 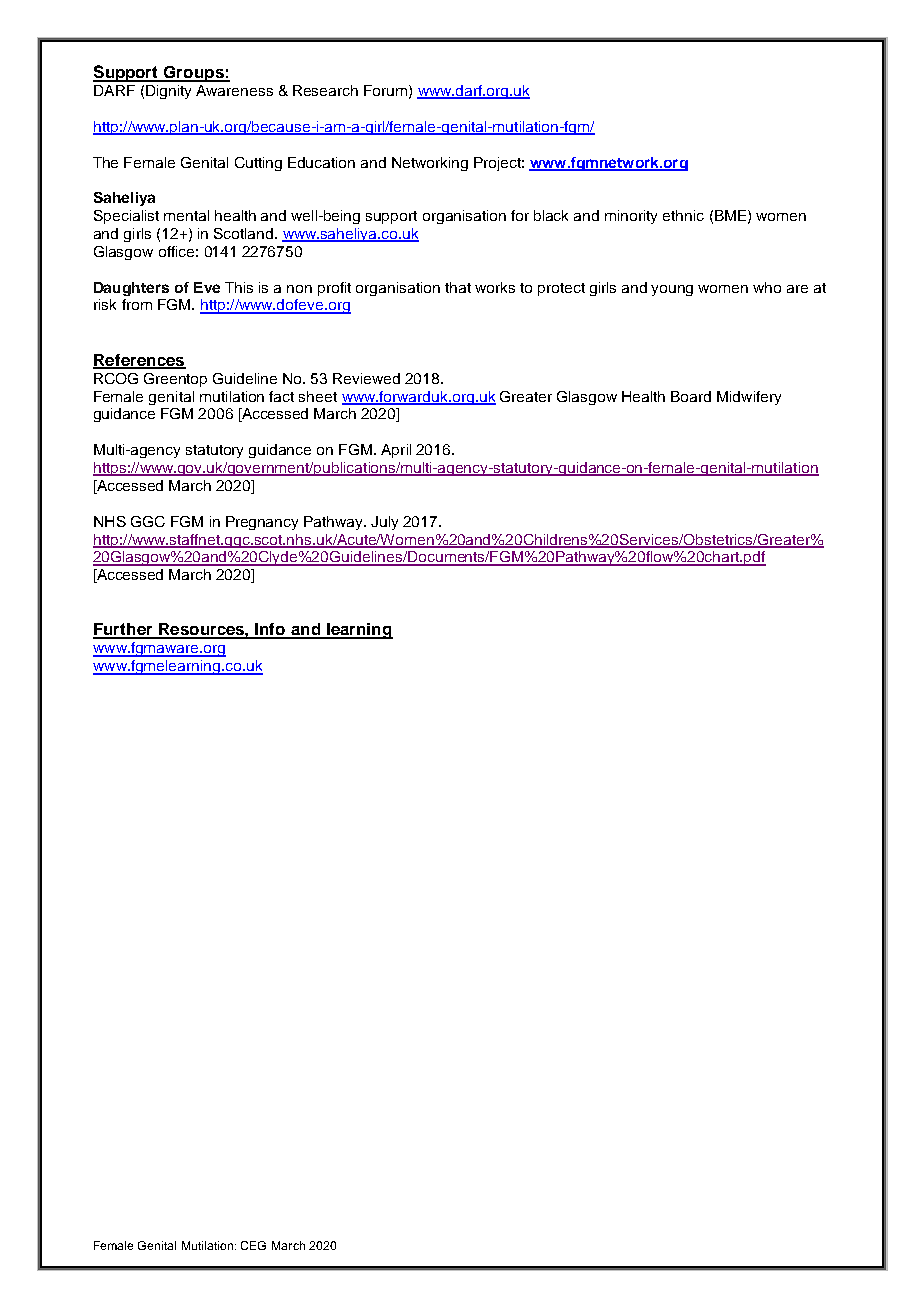 I want to click on Further, so click(x=124, y=630).
